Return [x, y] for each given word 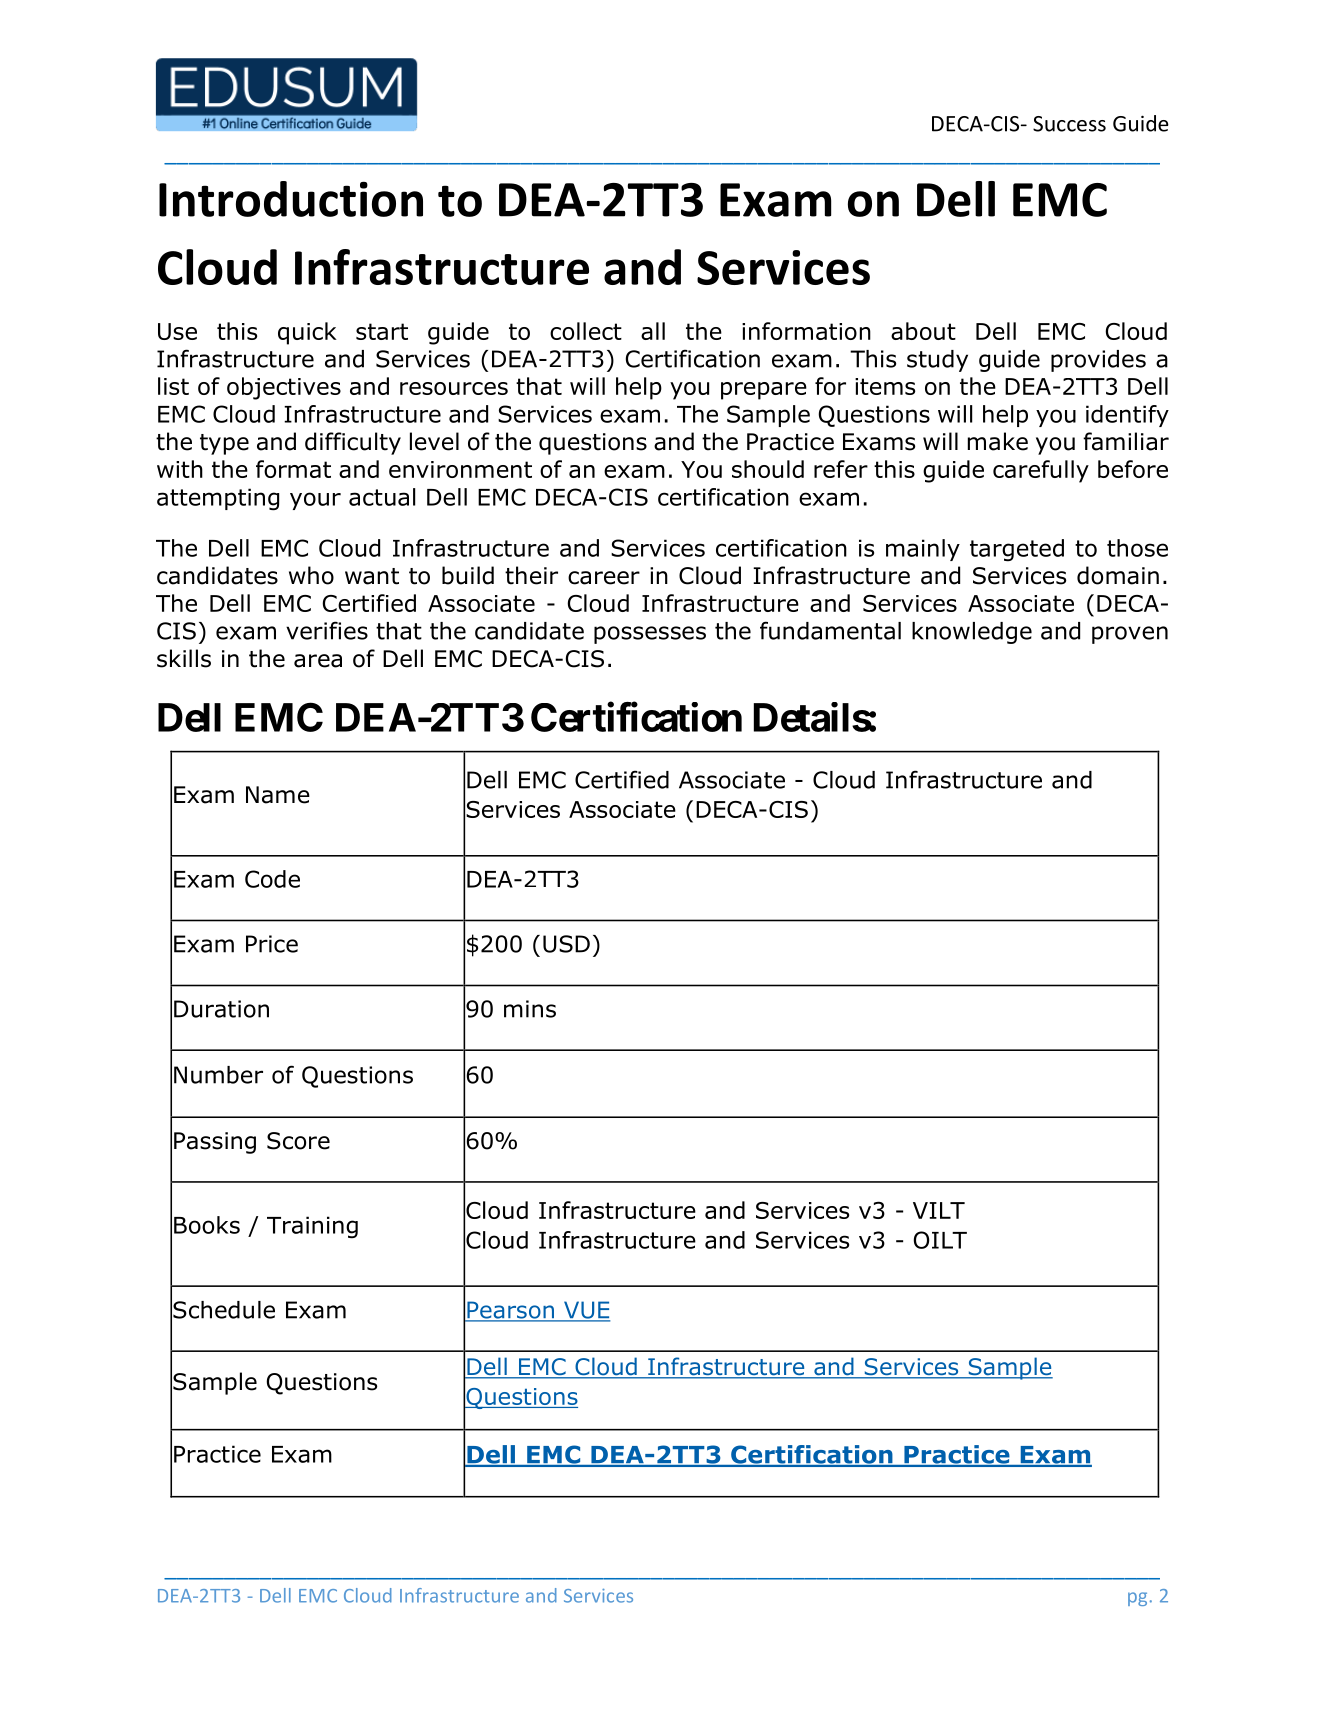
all [653, 331]
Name [278, 795]
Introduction [291, 199]
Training [312, 1227]
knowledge [972, 633]
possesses [650, 635]
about [923, 331]
